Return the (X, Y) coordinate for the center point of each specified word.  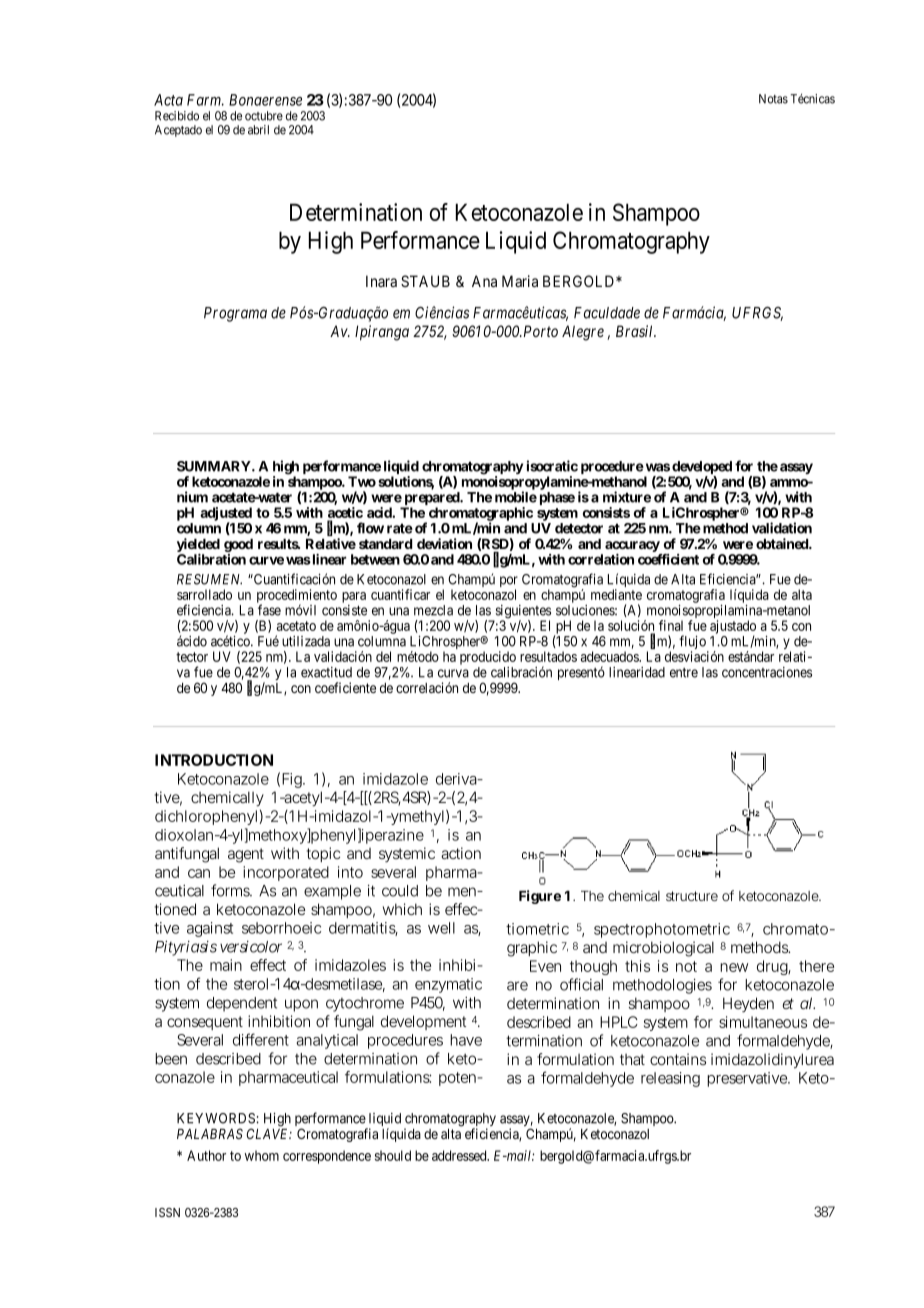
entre (684, 673)
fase (269, 610)
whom (262, 1155)
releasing (670, 1079)
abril (258, 130)
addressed (460, 1155)
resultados (548, 656)
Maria (520, 281)
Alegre (583, 333)
